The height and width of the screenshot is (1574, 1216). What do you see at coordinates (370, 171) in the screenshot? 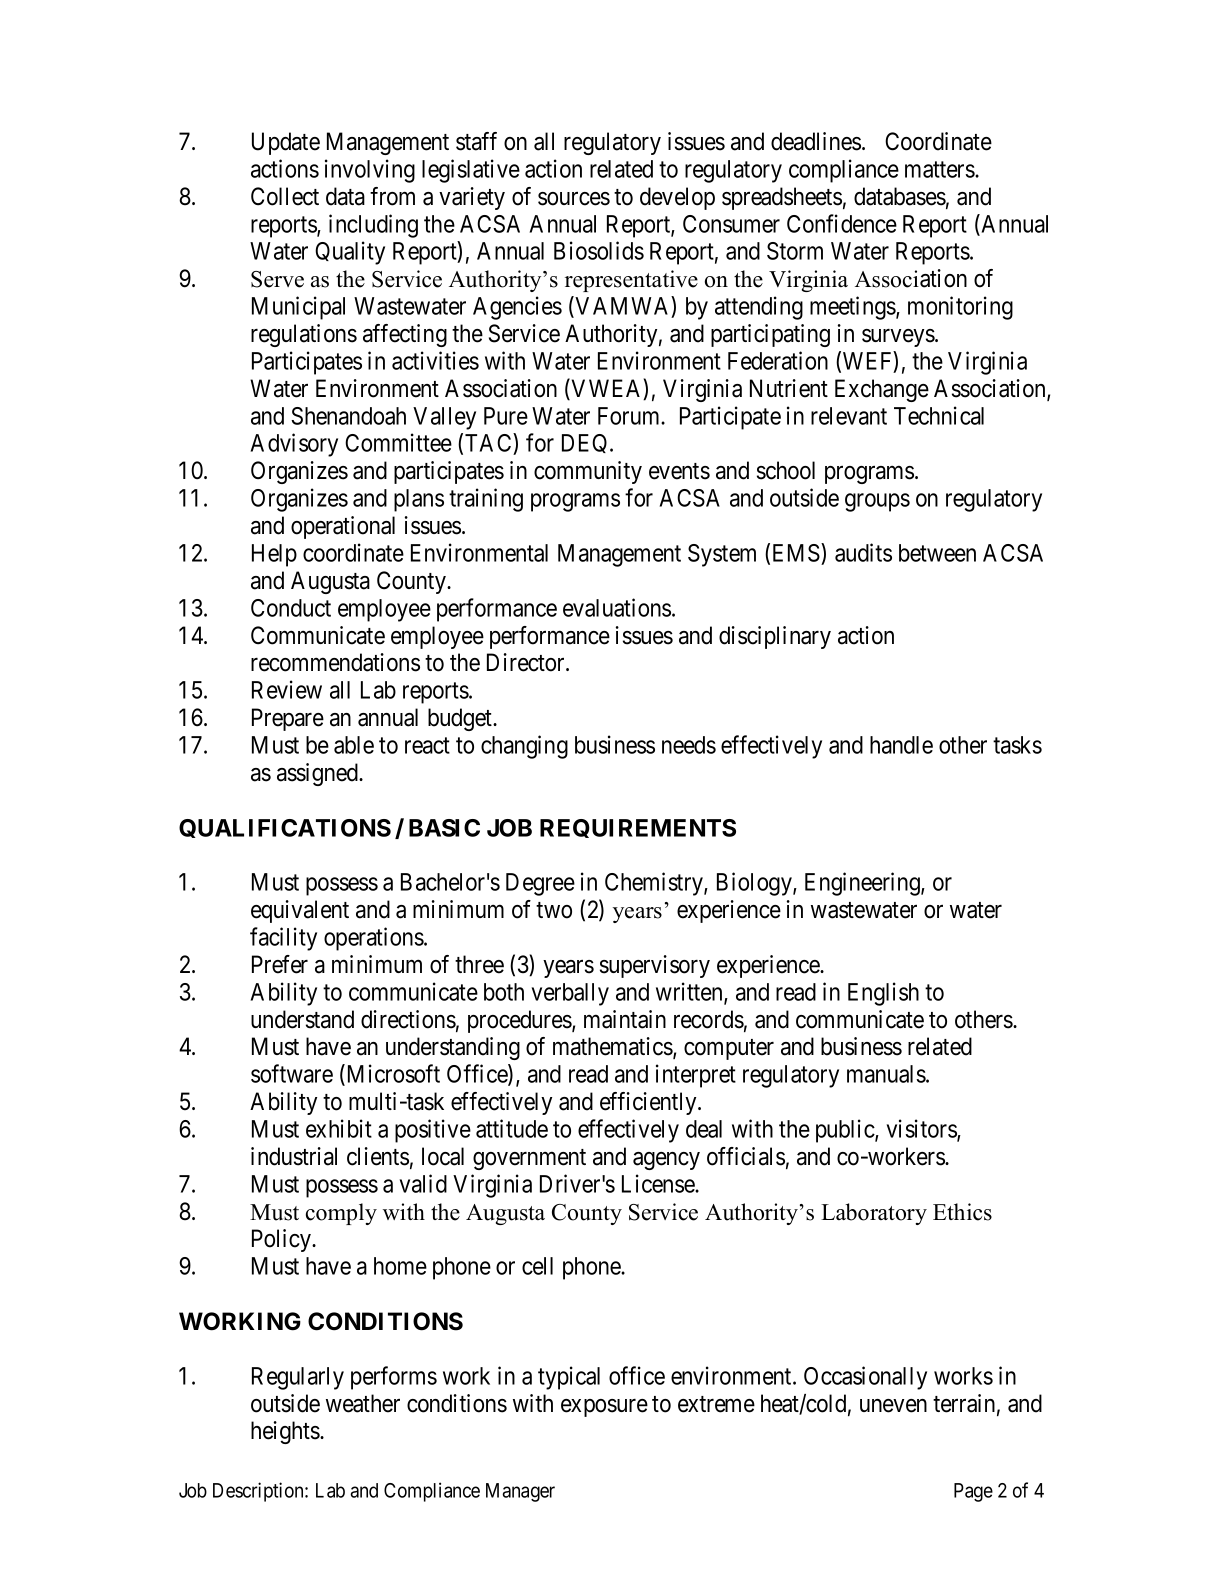
I see `involving` at bounding box center [370, 171].
